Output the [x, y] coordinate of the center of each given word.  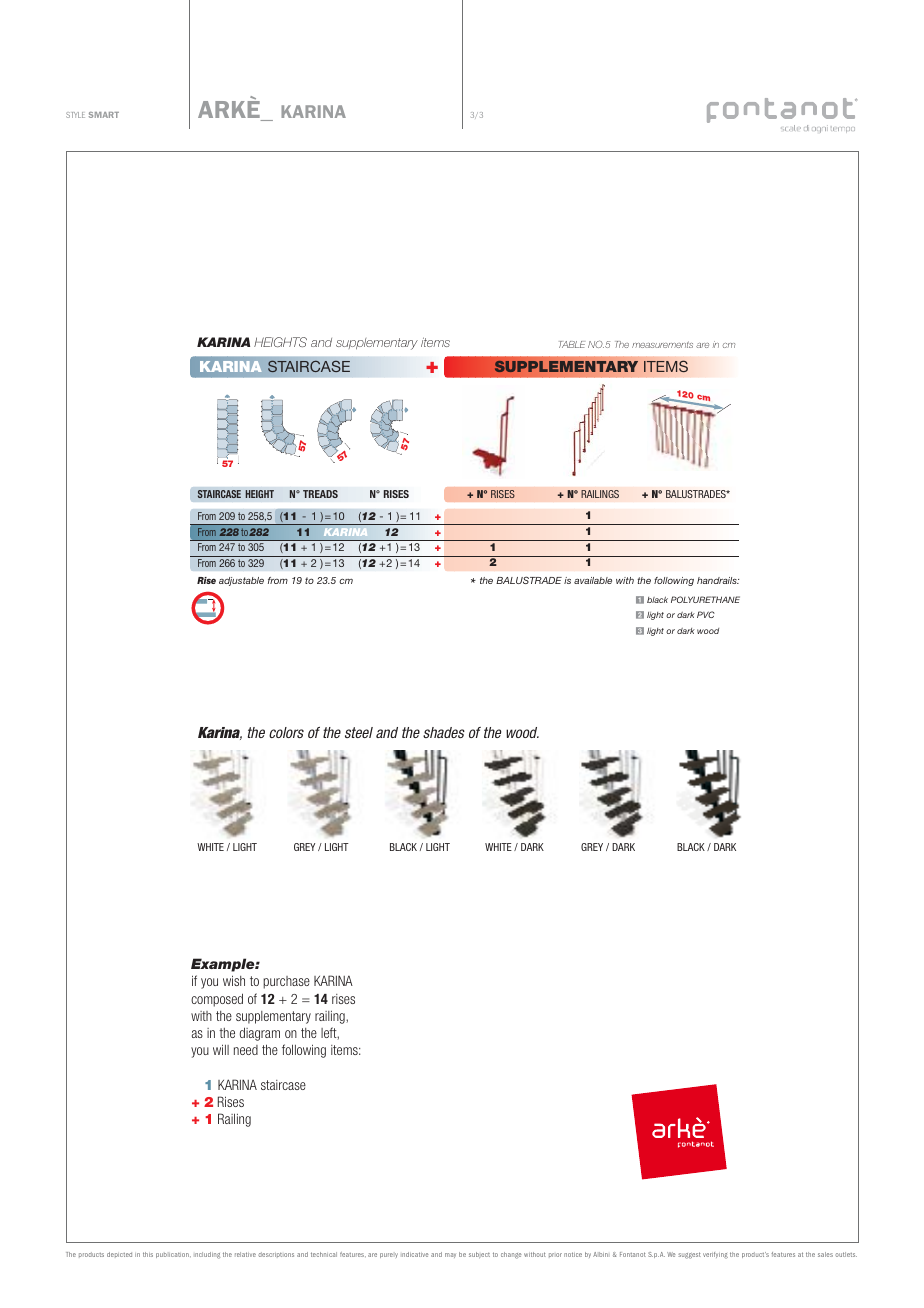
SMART [104, 115]
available [593, 580]
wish [234, 980]
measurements [662, 344]
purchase [286, 982]
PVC [706, 614]
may [450, 1255]
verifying [715, 1255]
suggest [689, 1255]
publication [173, 1255]
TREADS [320, 494]
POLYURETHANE [705, 599]
